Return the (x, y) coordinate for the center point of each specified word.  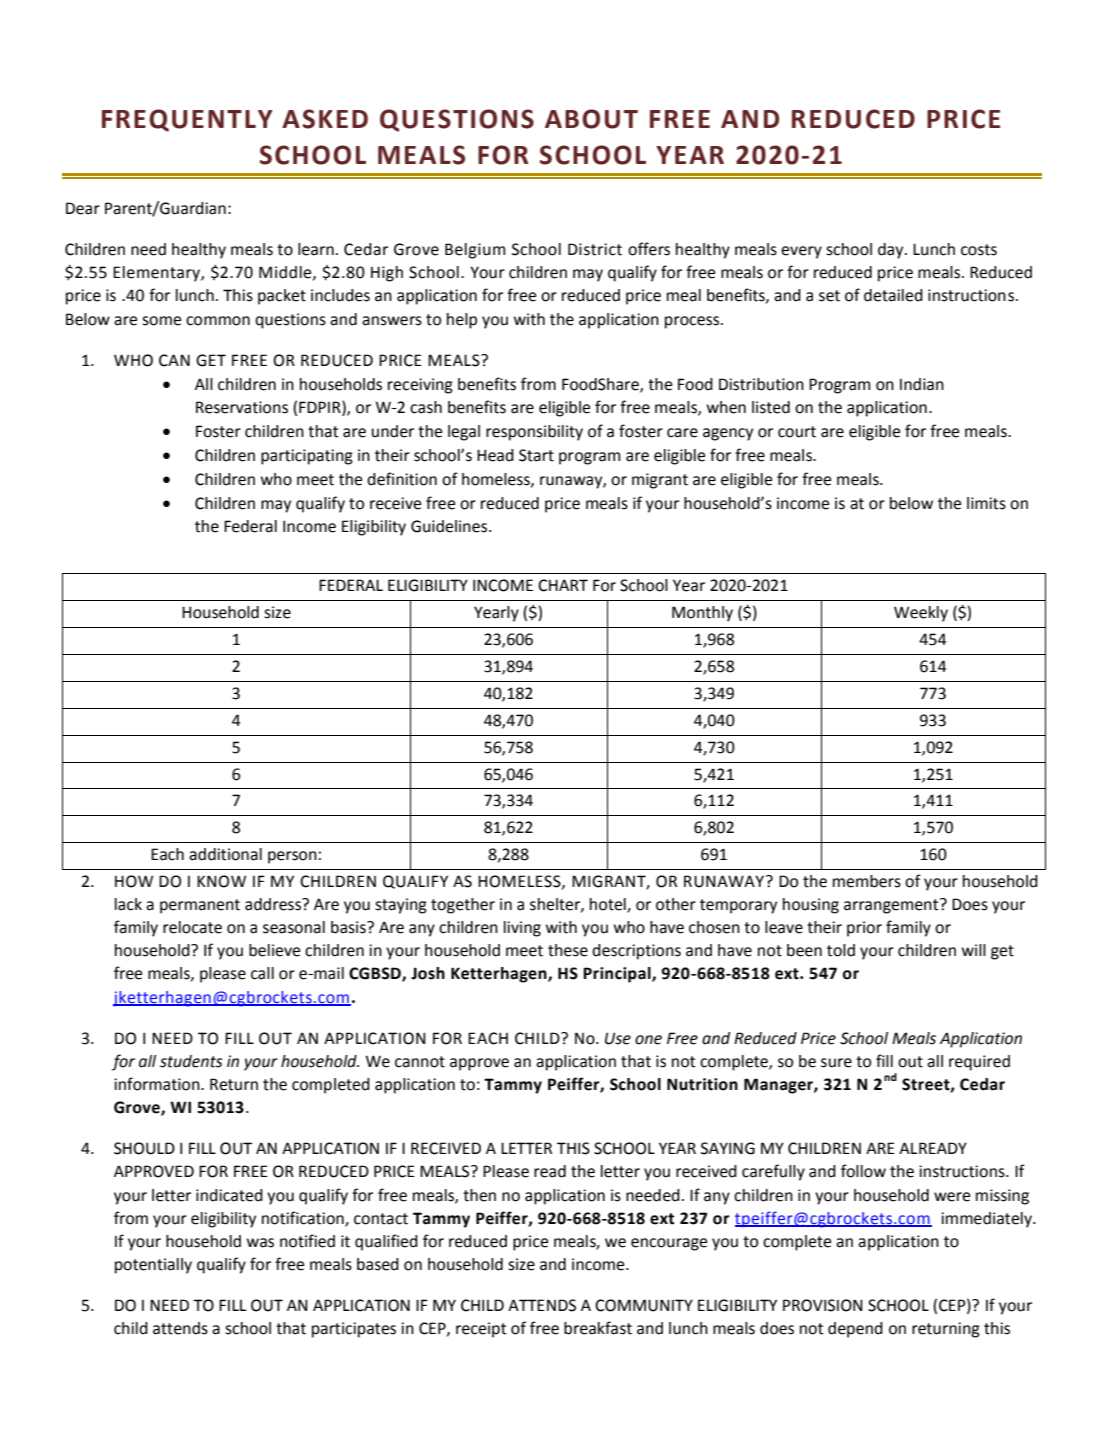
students (191, 1061)
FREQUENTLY (187, 120)
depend (855, 1330)
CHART (563, 585)
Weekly (921, 614)
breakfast (598, 1328)
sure (836, 1063)
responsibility (534, 433)
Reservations (242, 407)
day (892, 251)
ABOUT (591, 119)
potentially (153, 1266)
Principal (618, 975)
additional (225, 854)
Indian (922, 384)
